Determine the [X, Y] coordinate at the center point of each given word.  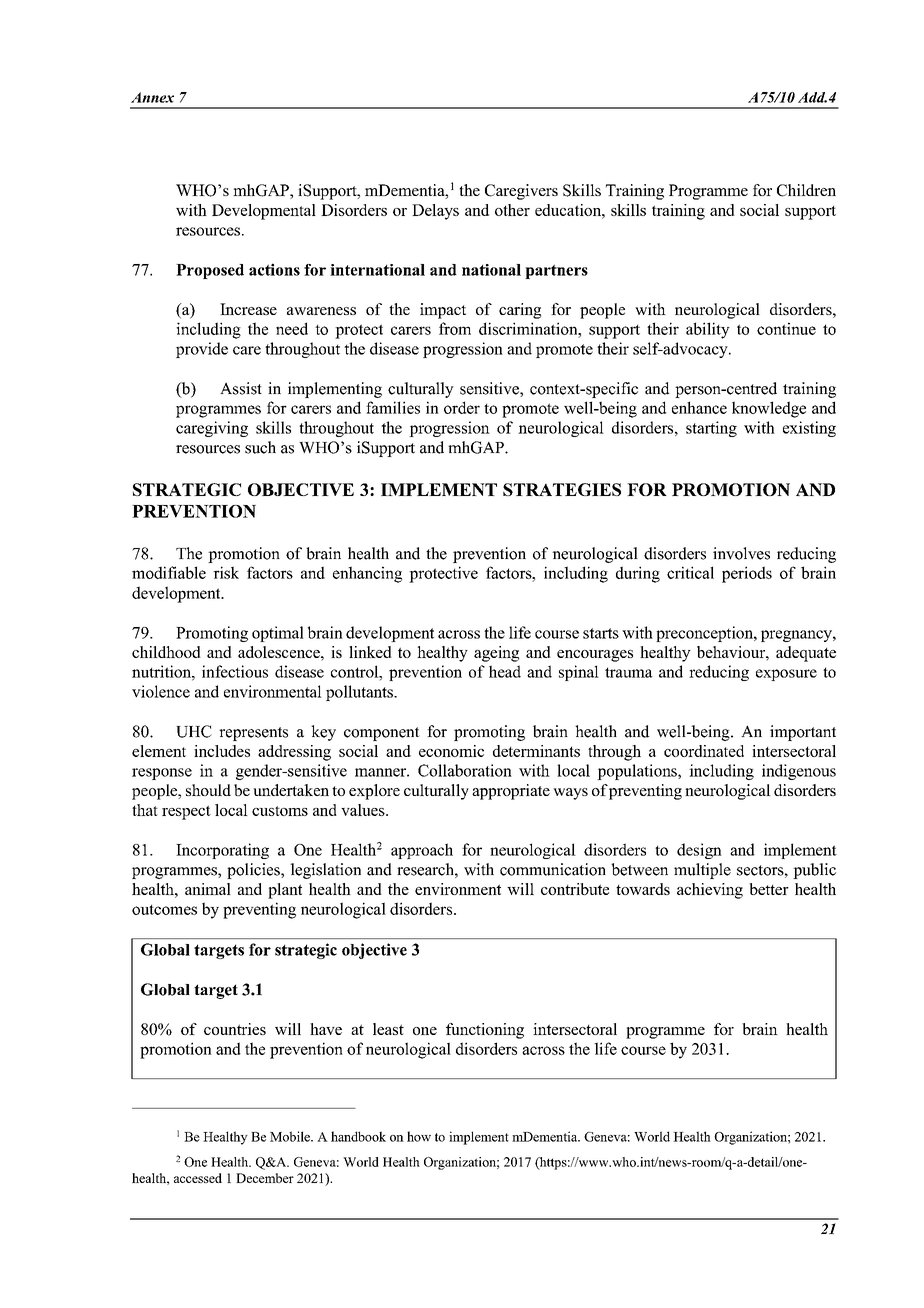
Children [806, 190]
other [512, 210]
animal [208, 889]
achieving [710, 891]
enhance [699, 407]
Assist [241, 388]
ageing [496, 654]
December [265, 1178]
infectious [235, 671]
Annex [152, 97]
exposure [786, 675]
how [419, 1136]
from [455, 328]
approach [422, 851]
